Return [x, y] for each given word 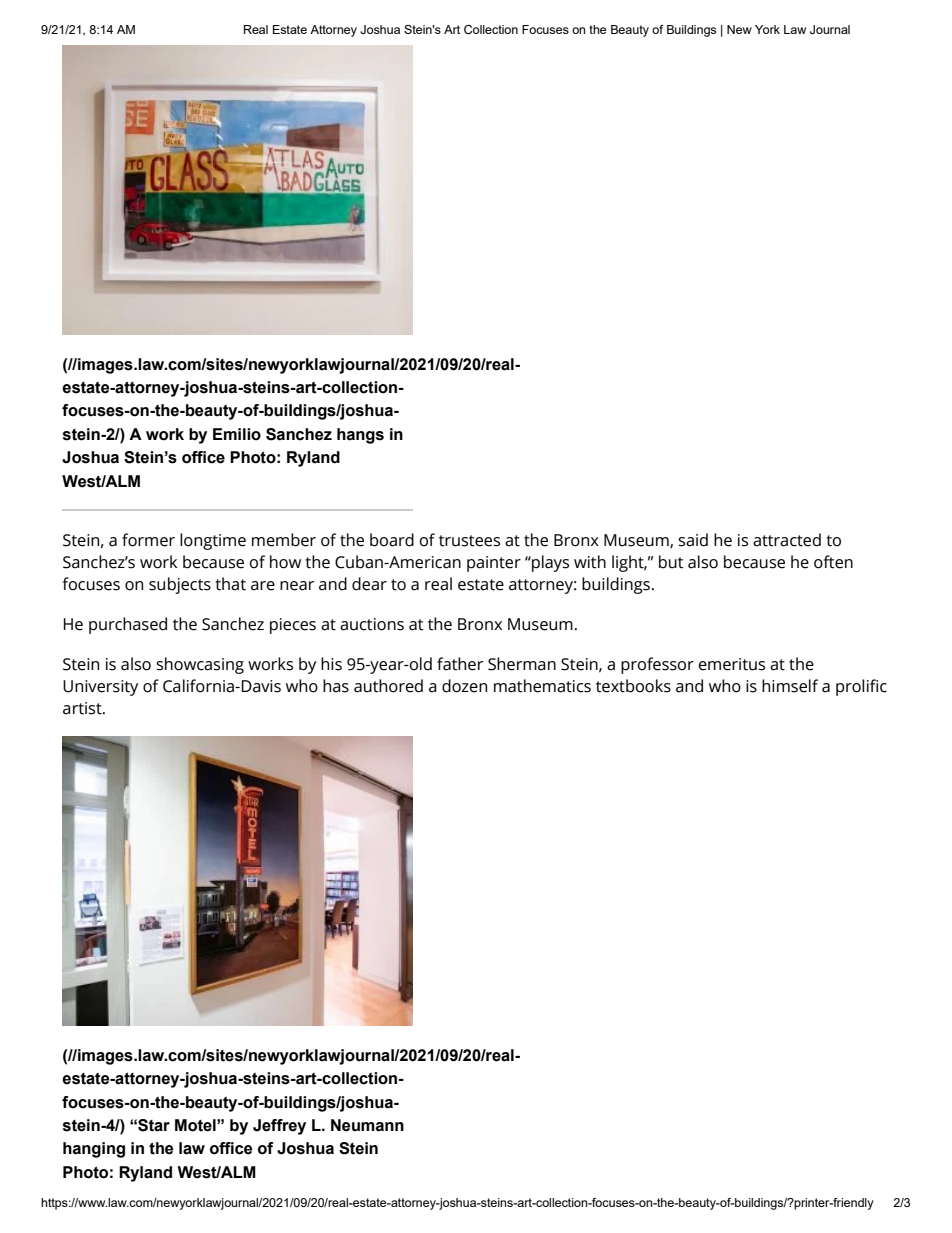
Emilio [237, 434]
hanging [94, 1150]
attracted [787, 540]
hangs [360, 436]
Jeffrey [279, 1127]
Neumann [367, 1125]
